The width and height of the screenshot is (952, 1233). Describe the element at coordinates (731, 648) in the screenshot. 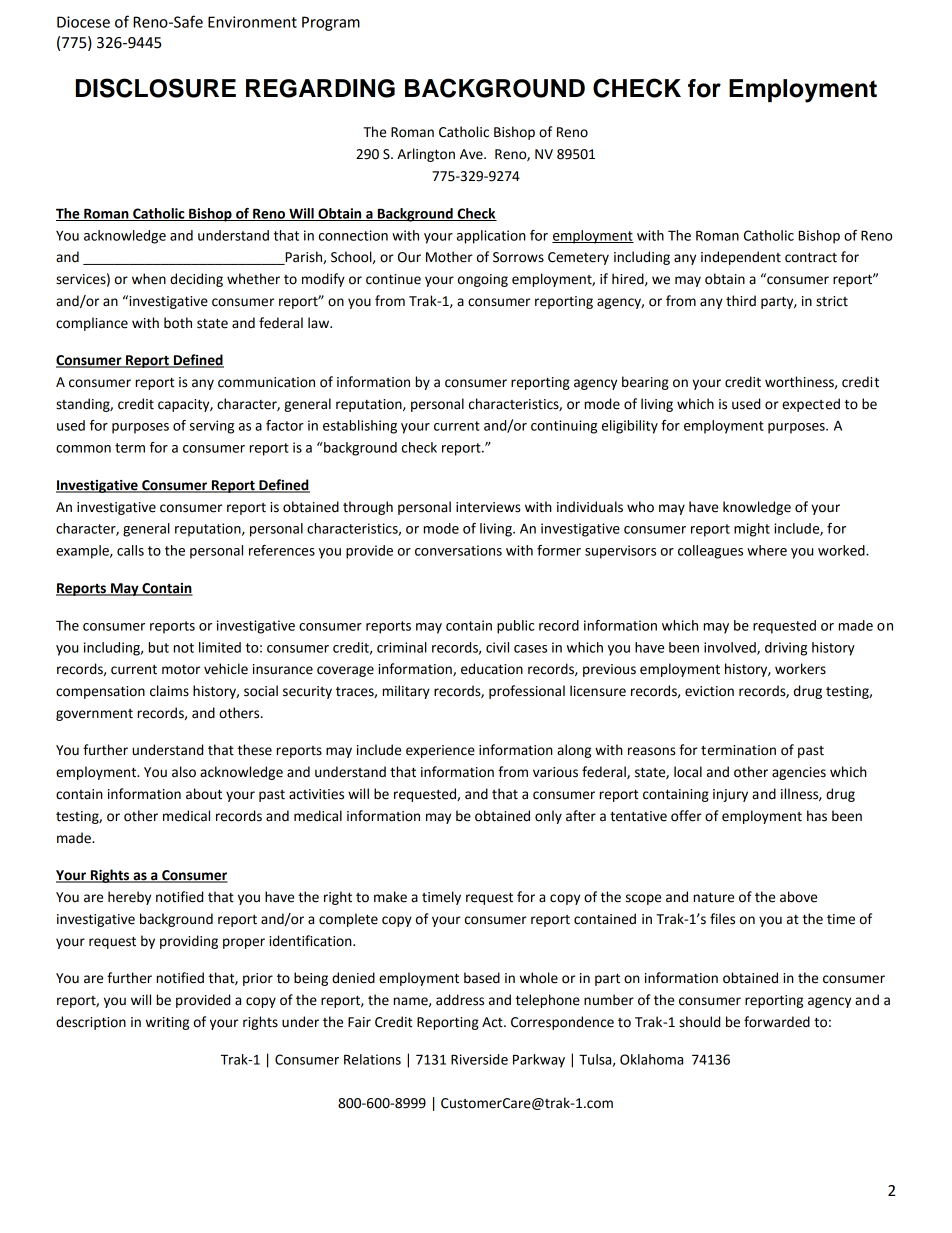

I see `involved` at that location.
